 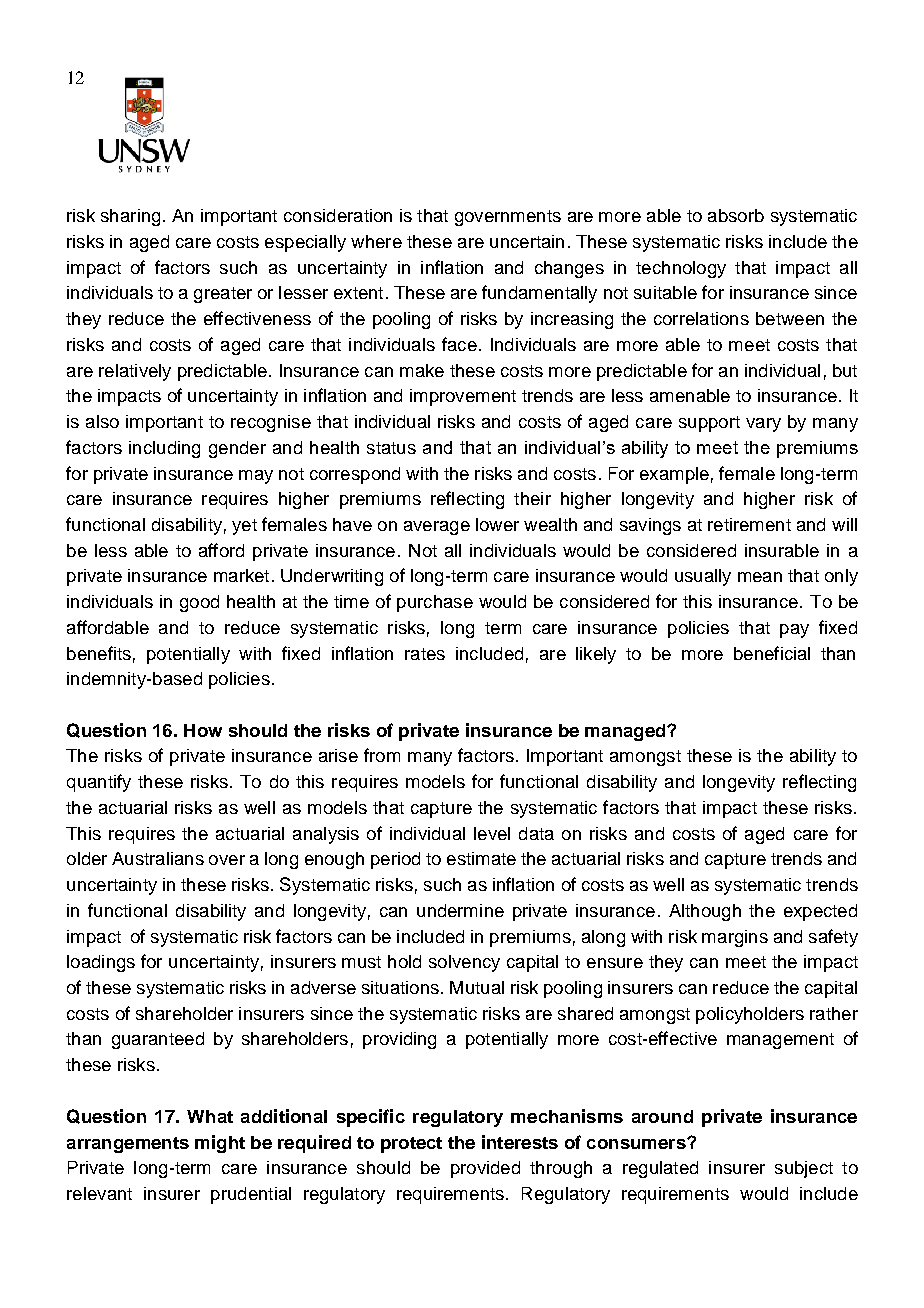 I want to click on sharing, so click(x=130, y=217).
